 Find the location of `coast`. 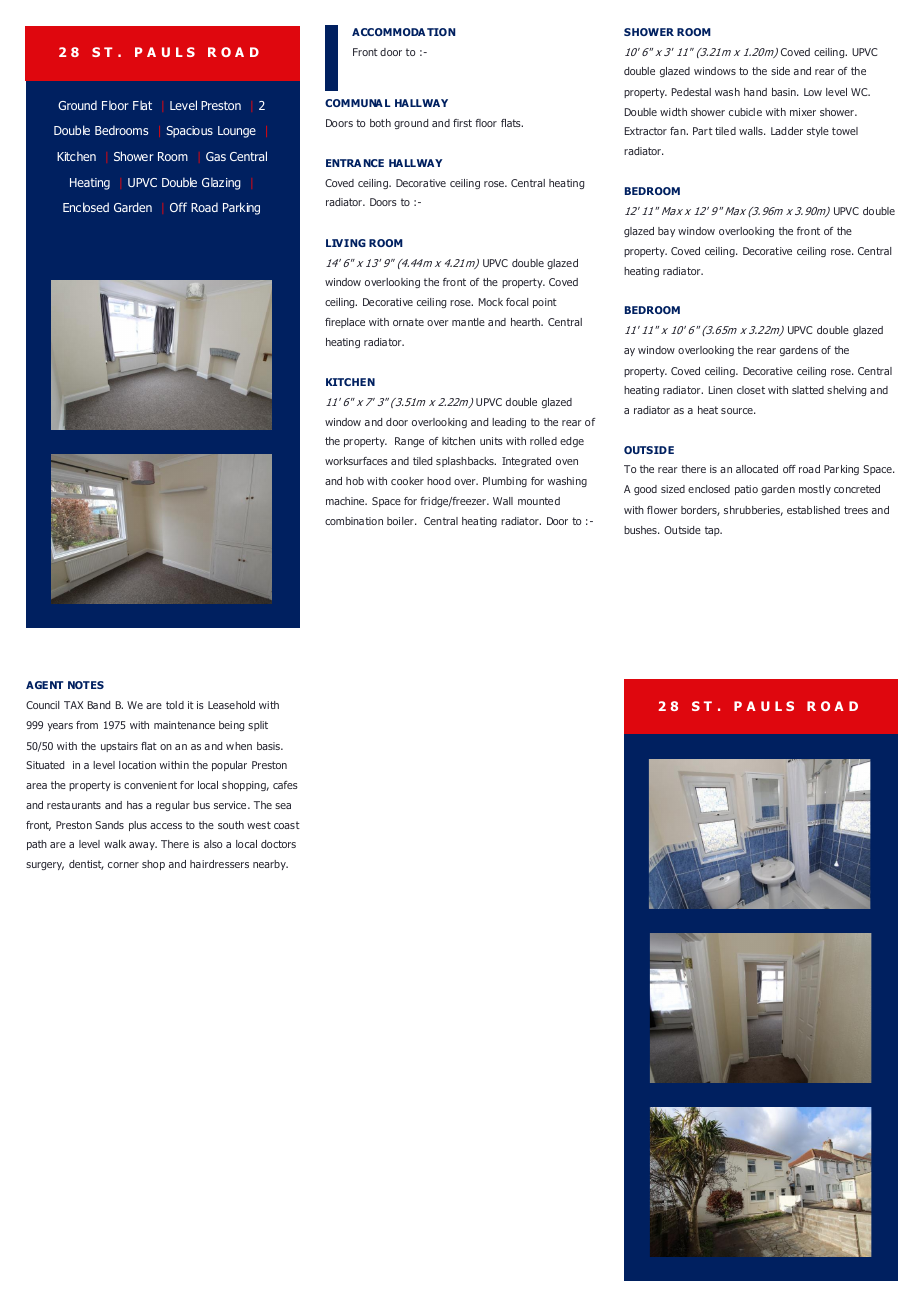

coast is located at coordinates (287, 825).
